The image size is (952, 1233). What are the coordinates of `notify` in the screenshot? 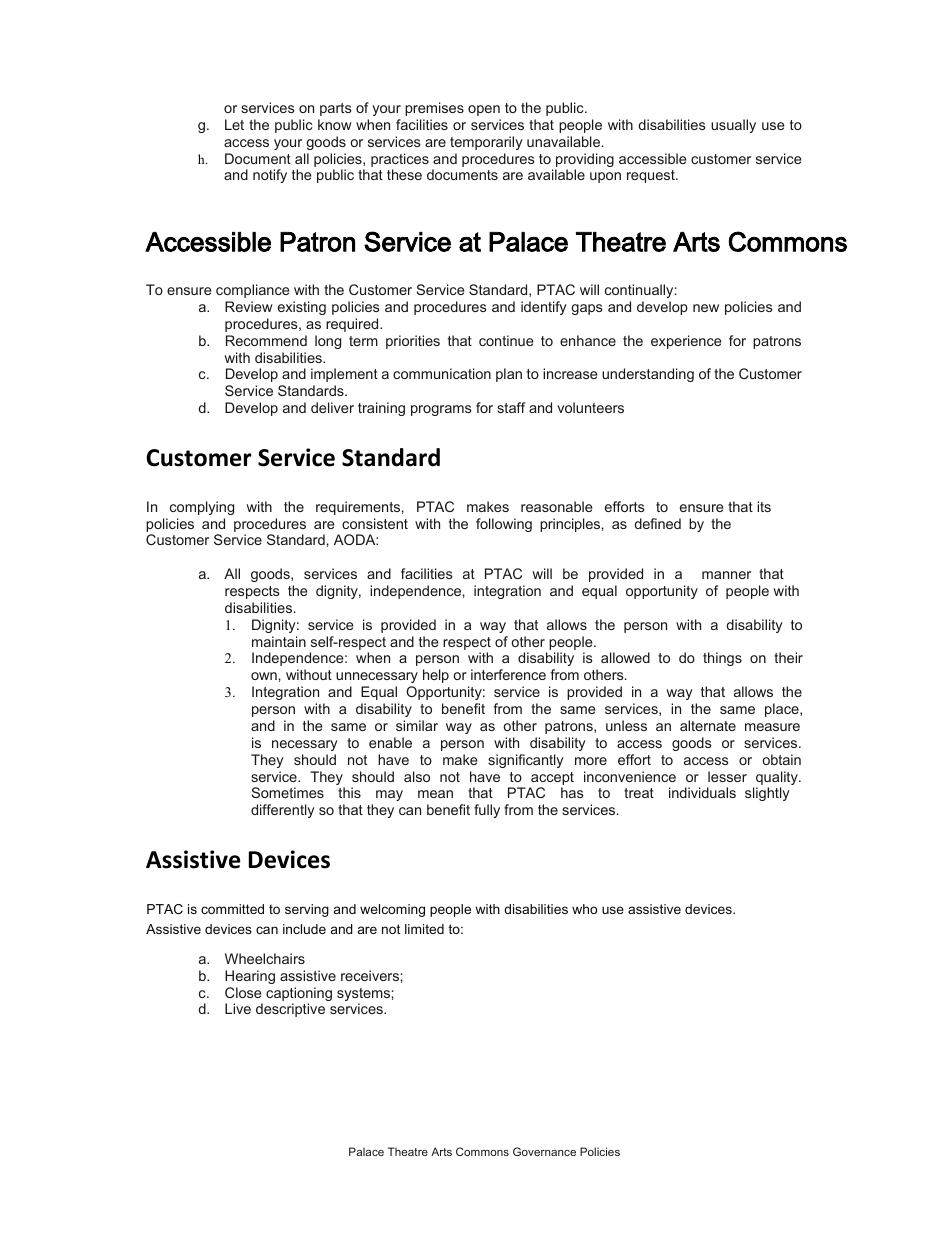 It's located at (270, 176).
